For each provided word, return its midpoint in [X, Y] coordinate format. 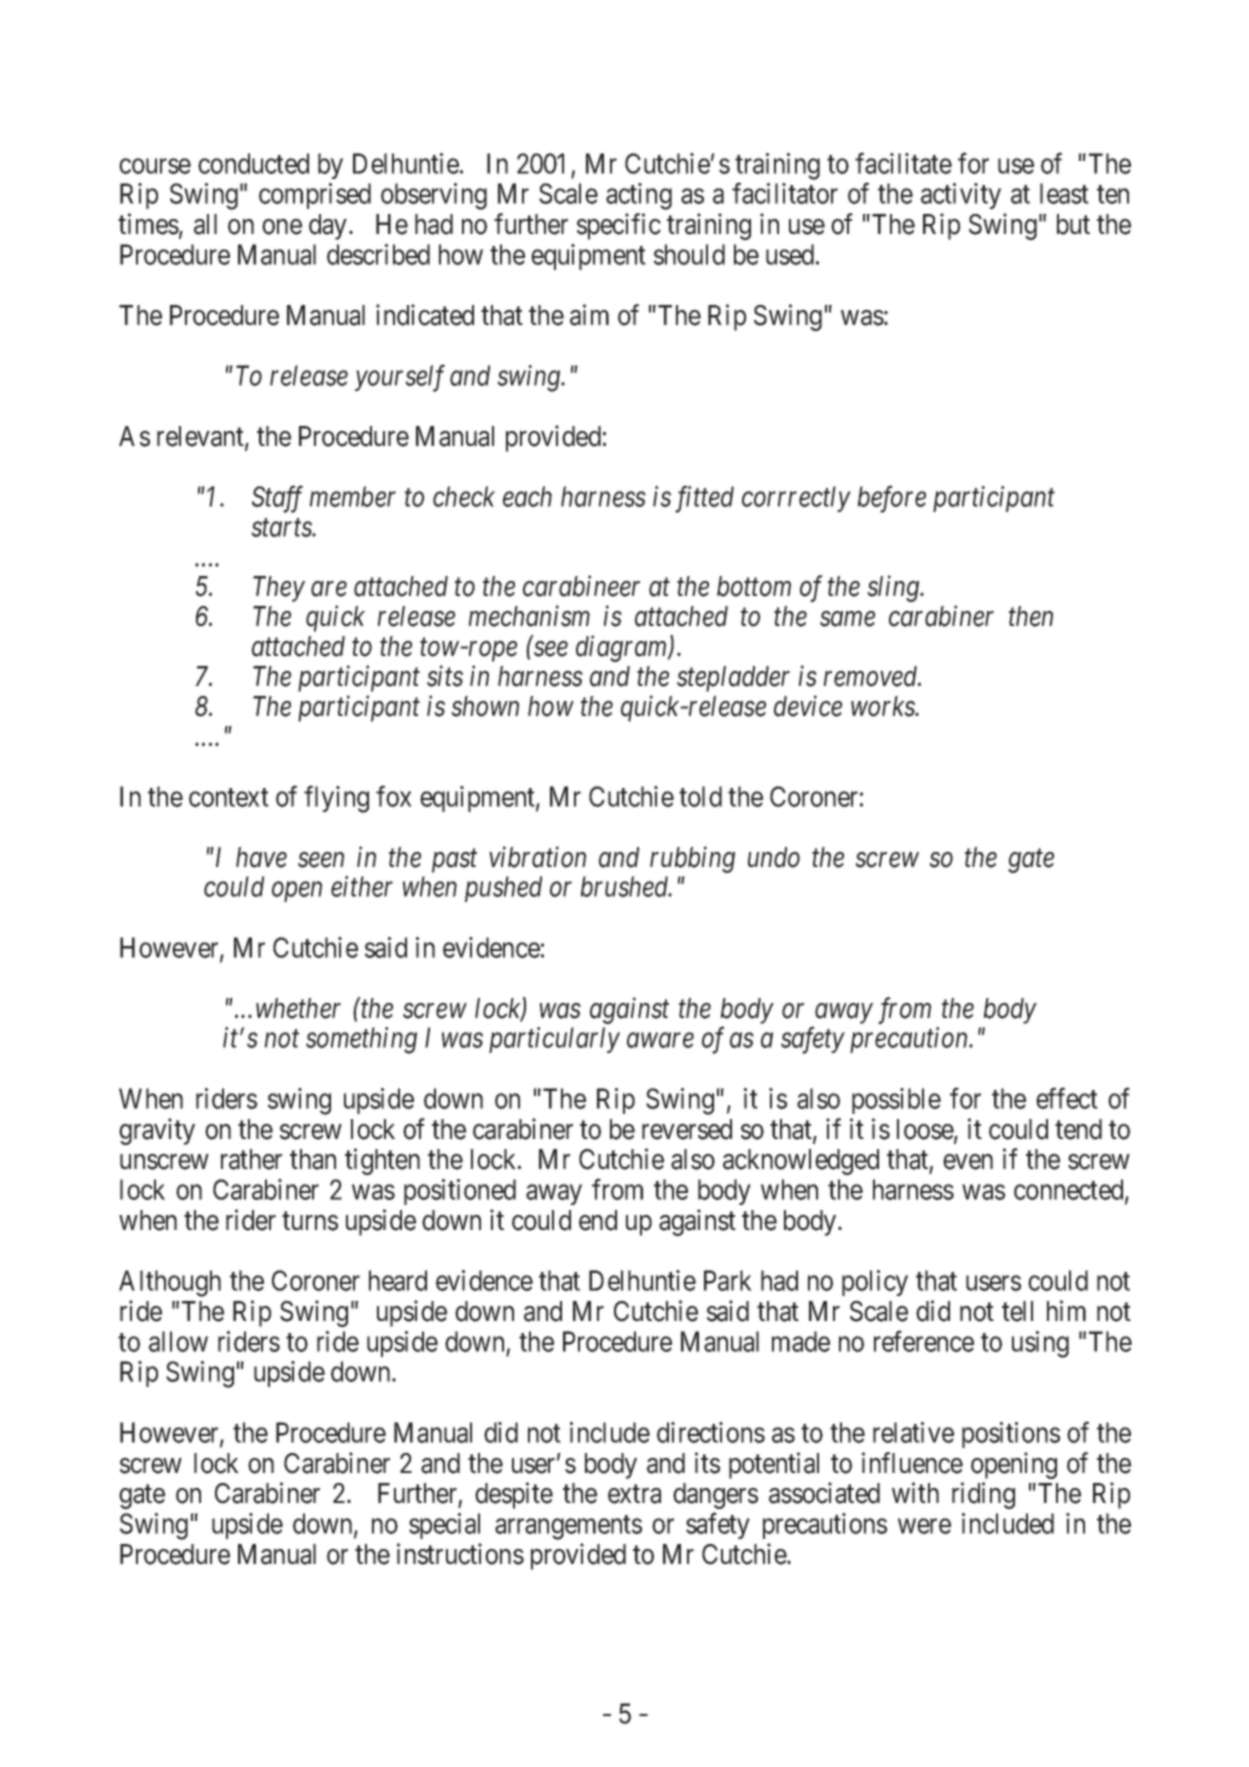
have [261, 857]
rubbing [692, 859]
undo [774, 857]
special [444, 1526]
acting [639, 196]
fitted [704, 499]
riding [983, 1495]
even [968, 1162]
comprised [315, 196]
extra [634, 1494]
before [892, 499]
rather [251, 1159]
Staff [277, 499]
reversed [687, 1129]
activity [961, 196]
